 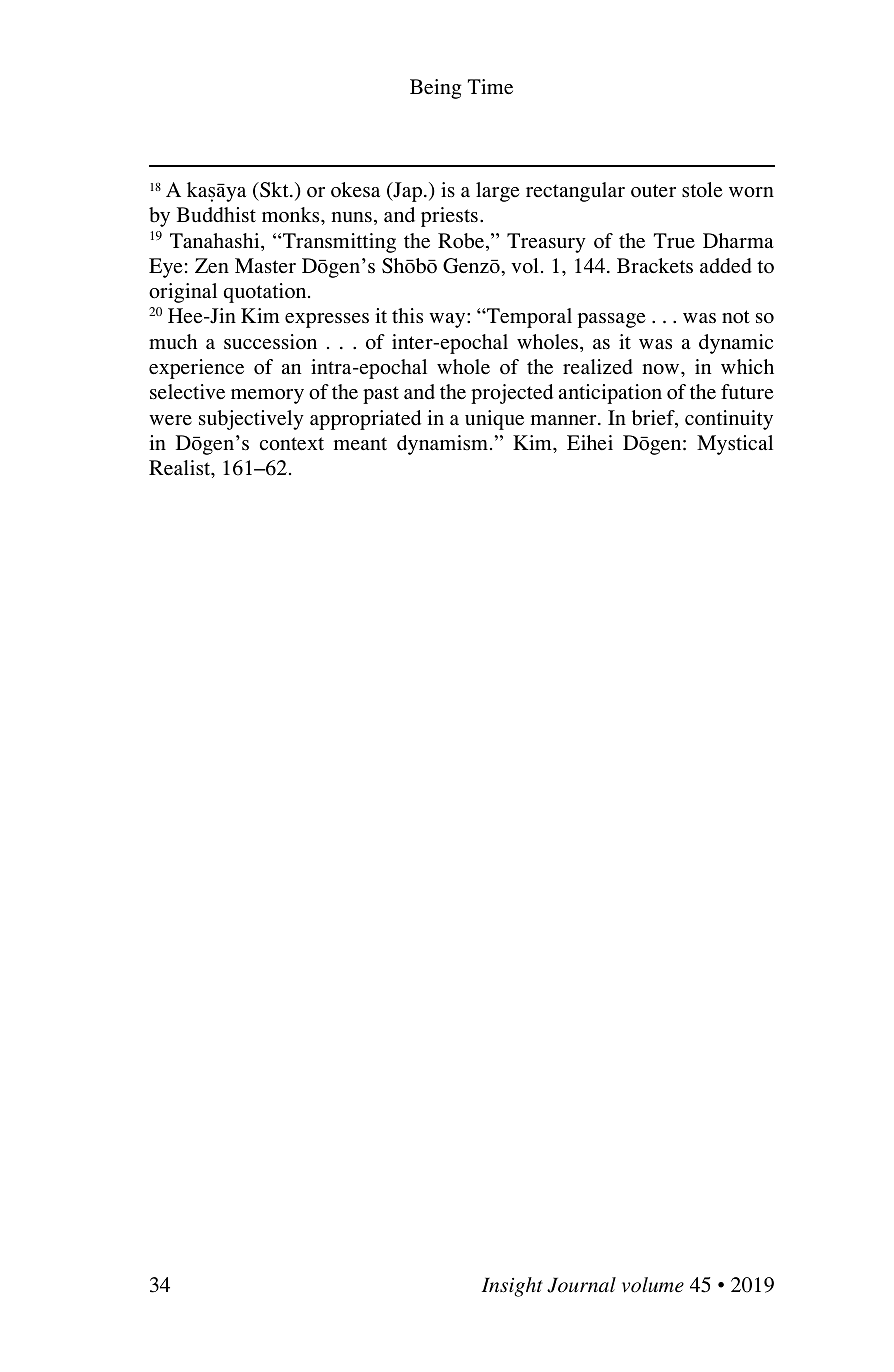 What do you see at coordinates (442, 445) in the image?
I see `dynamism` at bounding box center [442, 445].
